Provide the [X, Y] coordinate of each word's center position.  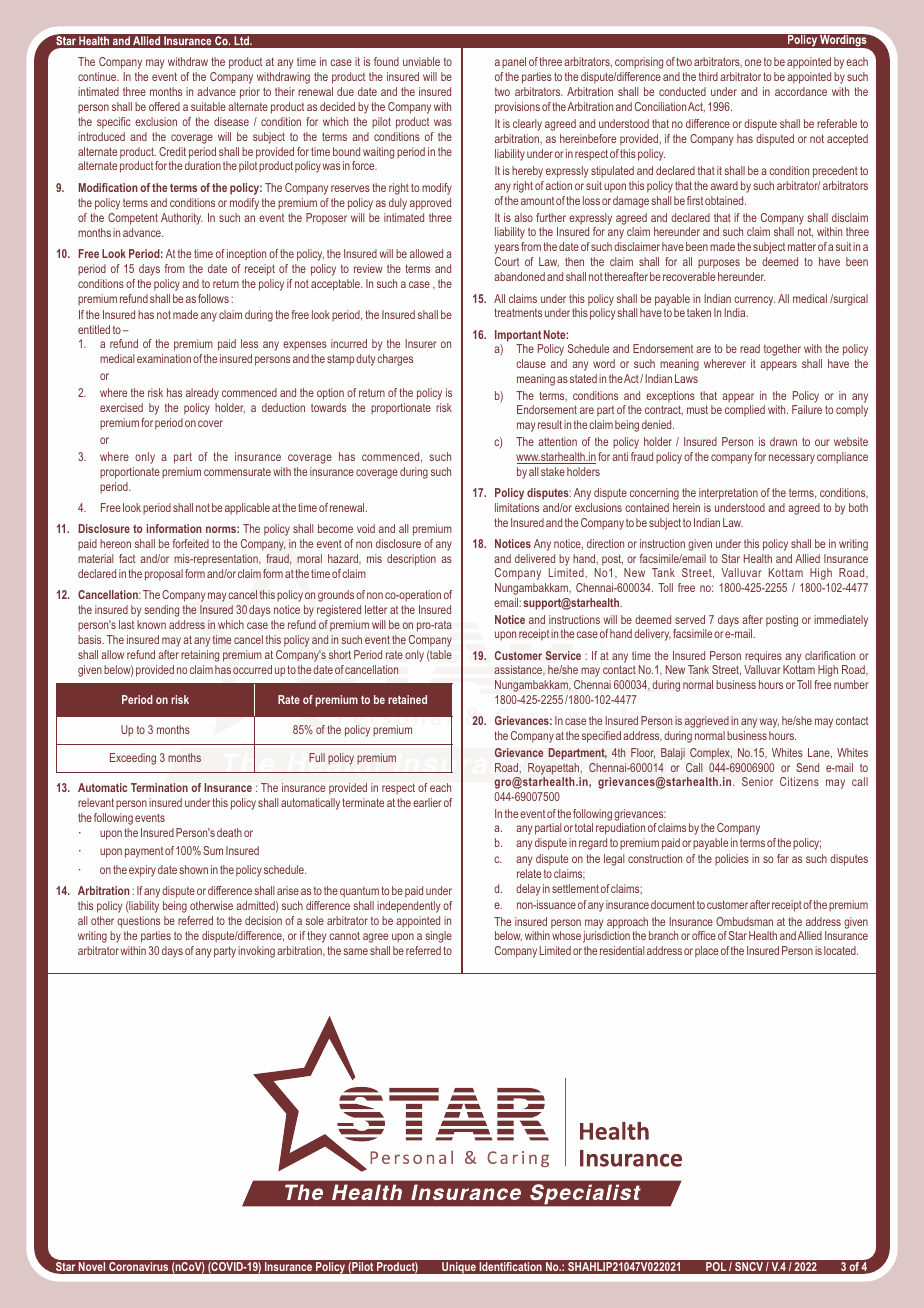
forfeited [191, 543]
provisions [517, 108]
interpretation [728, 494]
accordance [801, 91]
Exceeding [133, 759]
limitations [517, 507]
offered [164, 106]
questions [138, 922]
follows [213, 298]
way [769, 723]
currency [754, 301]
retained [407, 699]
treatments [518, 312]
